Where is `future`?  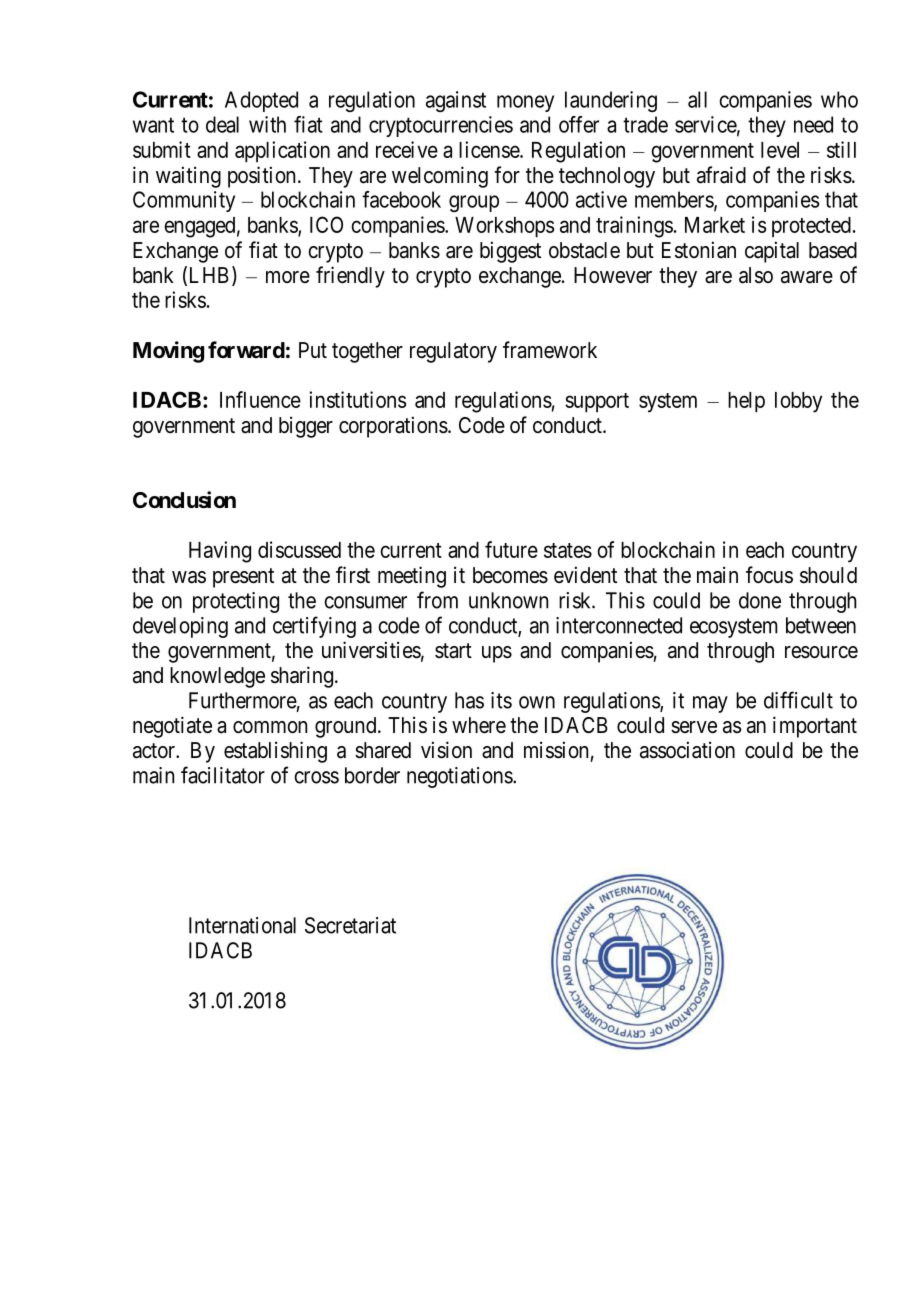
future is located at coordinates (511, 549).
